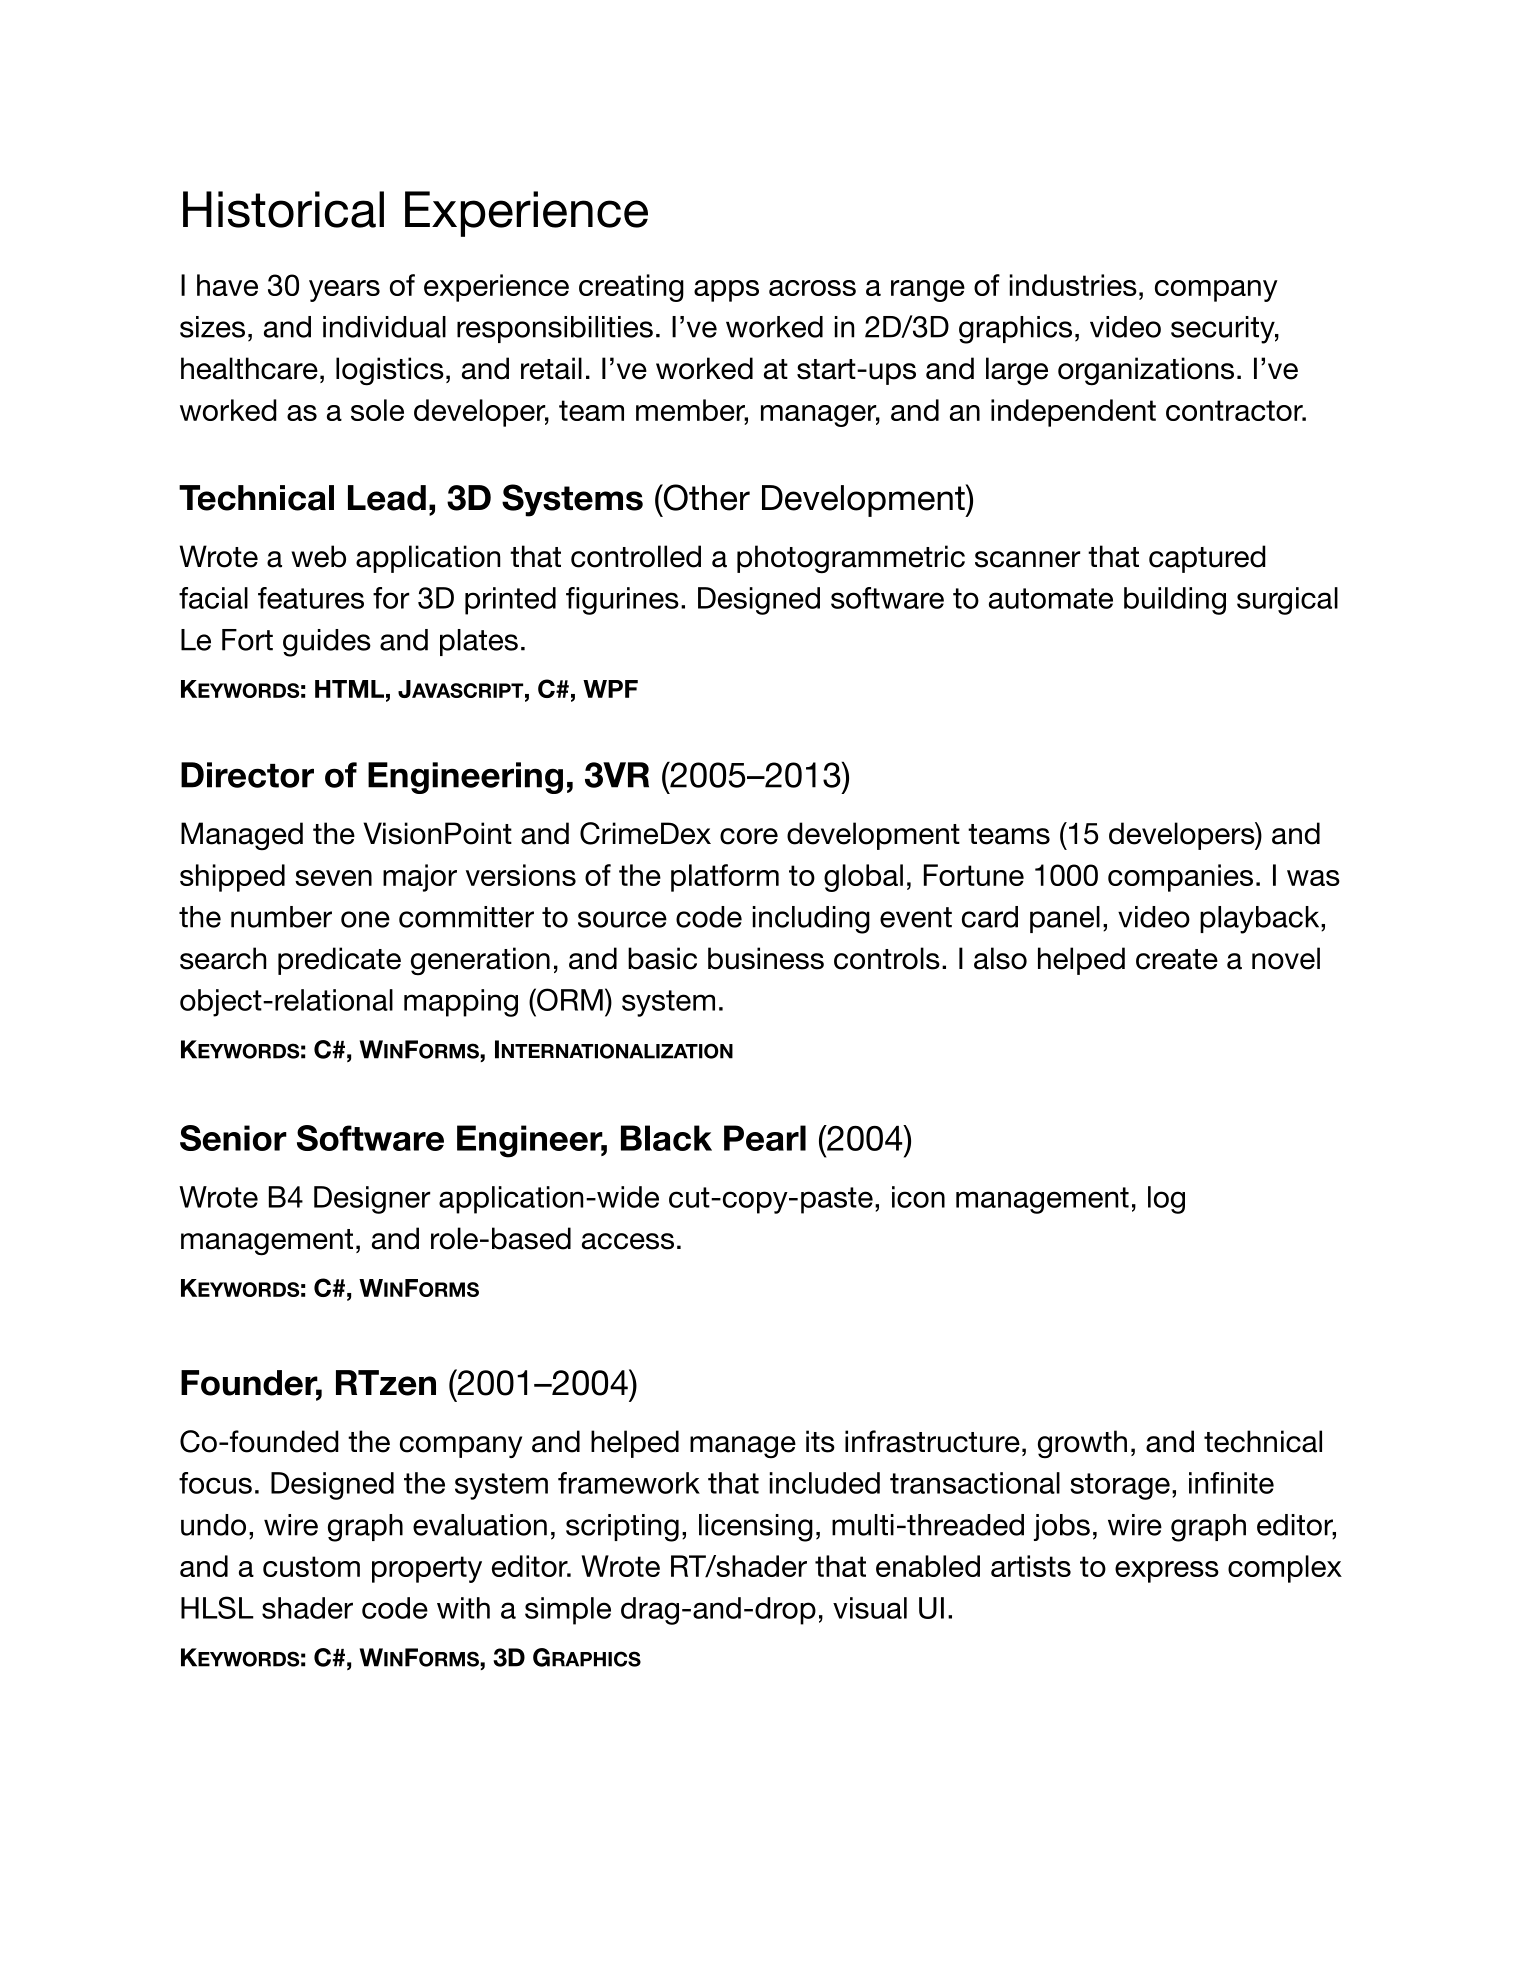 This page has height=1971, width=1523. What do you see at coordinates (344, 291) in the page?
I see `years` at bounding box center [344, 291].
